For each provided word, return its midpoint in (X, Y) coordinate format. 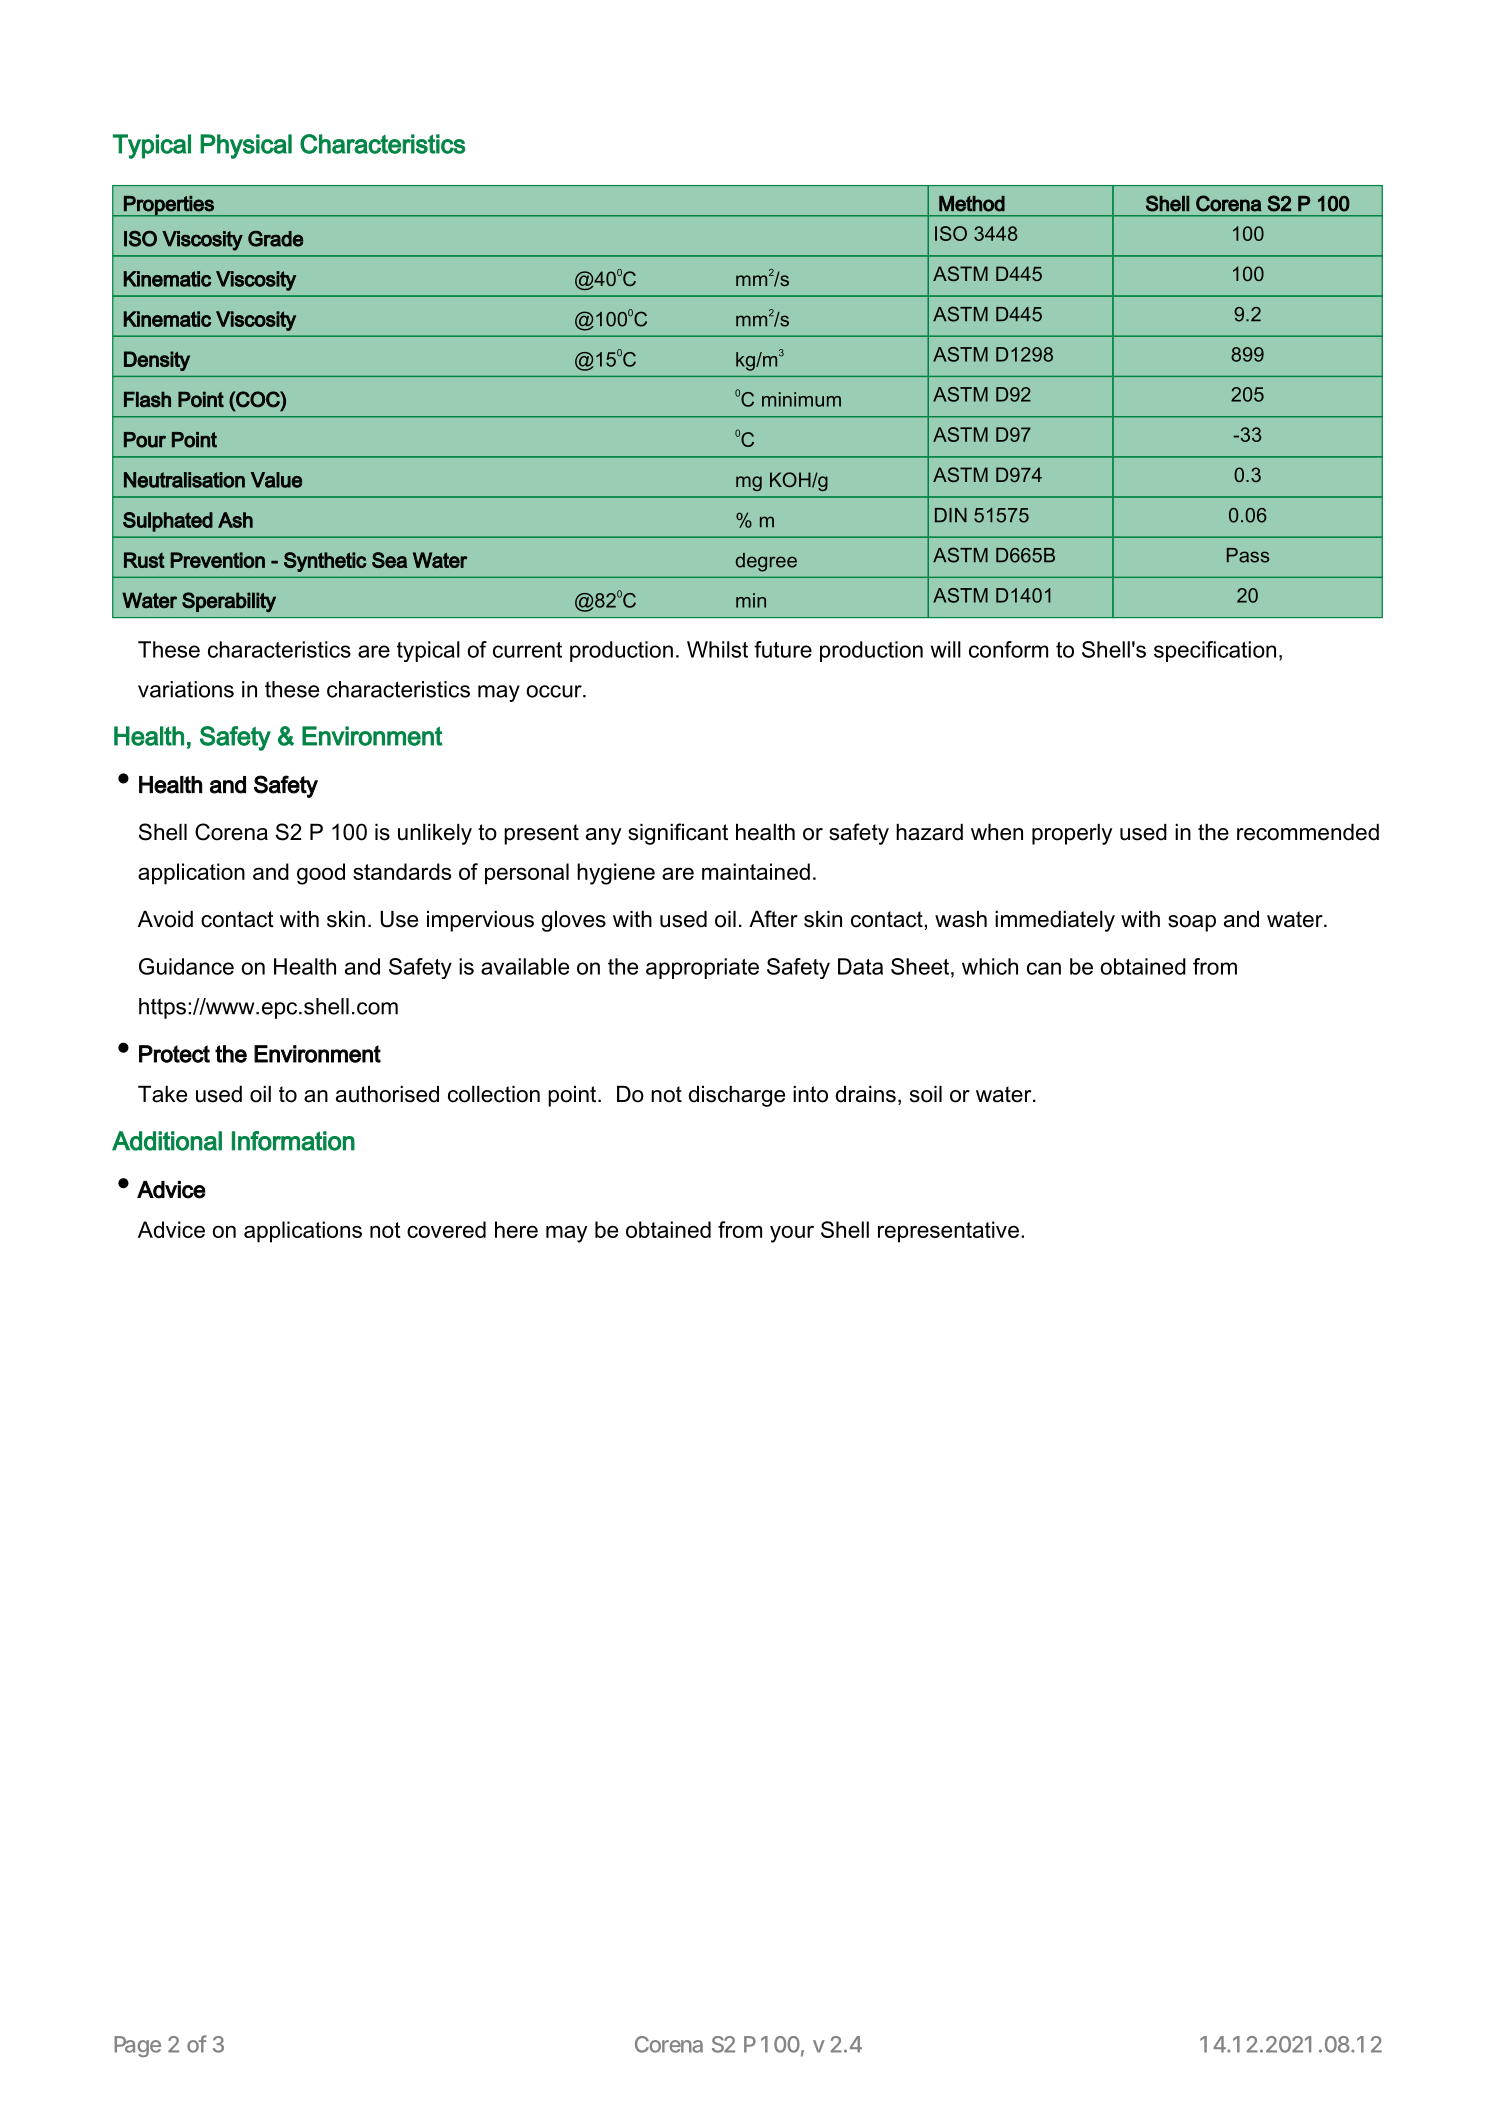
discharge (737, 1096)
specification (1215, 651)
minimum (801, 399)
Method (972, 204)
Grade (275, 239)
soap (1192, 923)
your (792, 1234)
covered (446, 1229)
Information (293, 1141)
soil (926, 1094)
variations (186, 689)
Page (137, 2046)
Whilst (717, 649)
